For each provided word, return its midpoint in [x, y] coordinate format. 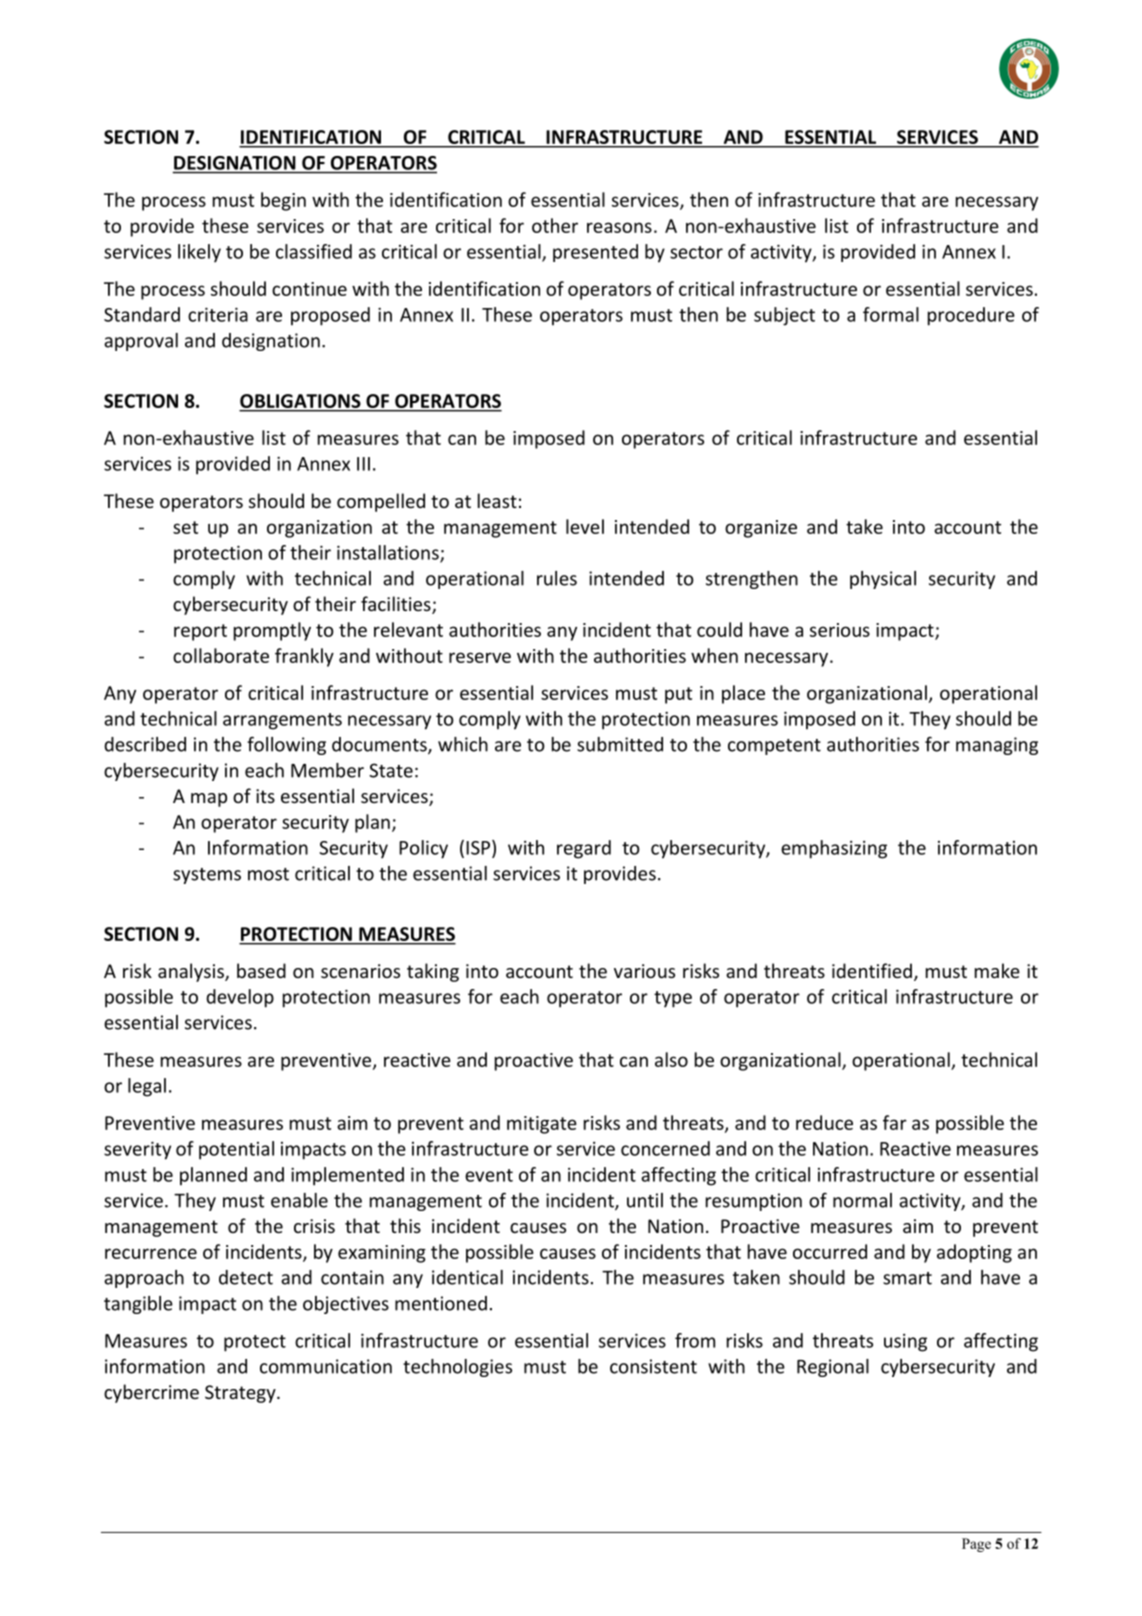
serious [840, 630]
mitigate [542, 1125]
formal [891, 314]
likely [199, 253]
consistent [653, 1366]
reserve [480, 657]
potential [236, 1150]
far [895, 1122]
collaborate [221, 655]
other [555, 225]
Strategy [241, 1394]
